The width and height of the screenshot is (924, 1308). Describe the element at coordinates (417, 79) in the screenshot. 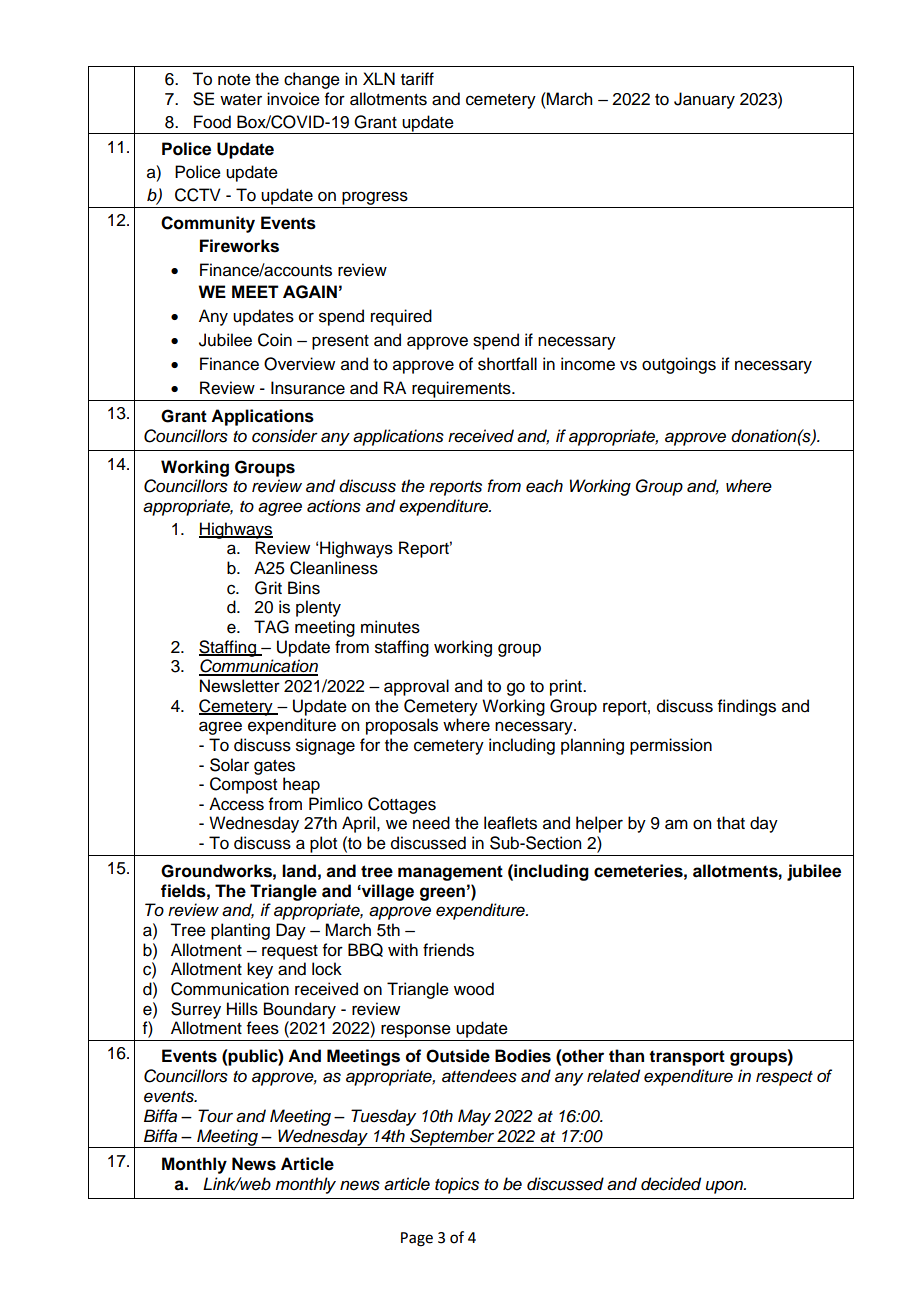

I see `tariff` at that location.
